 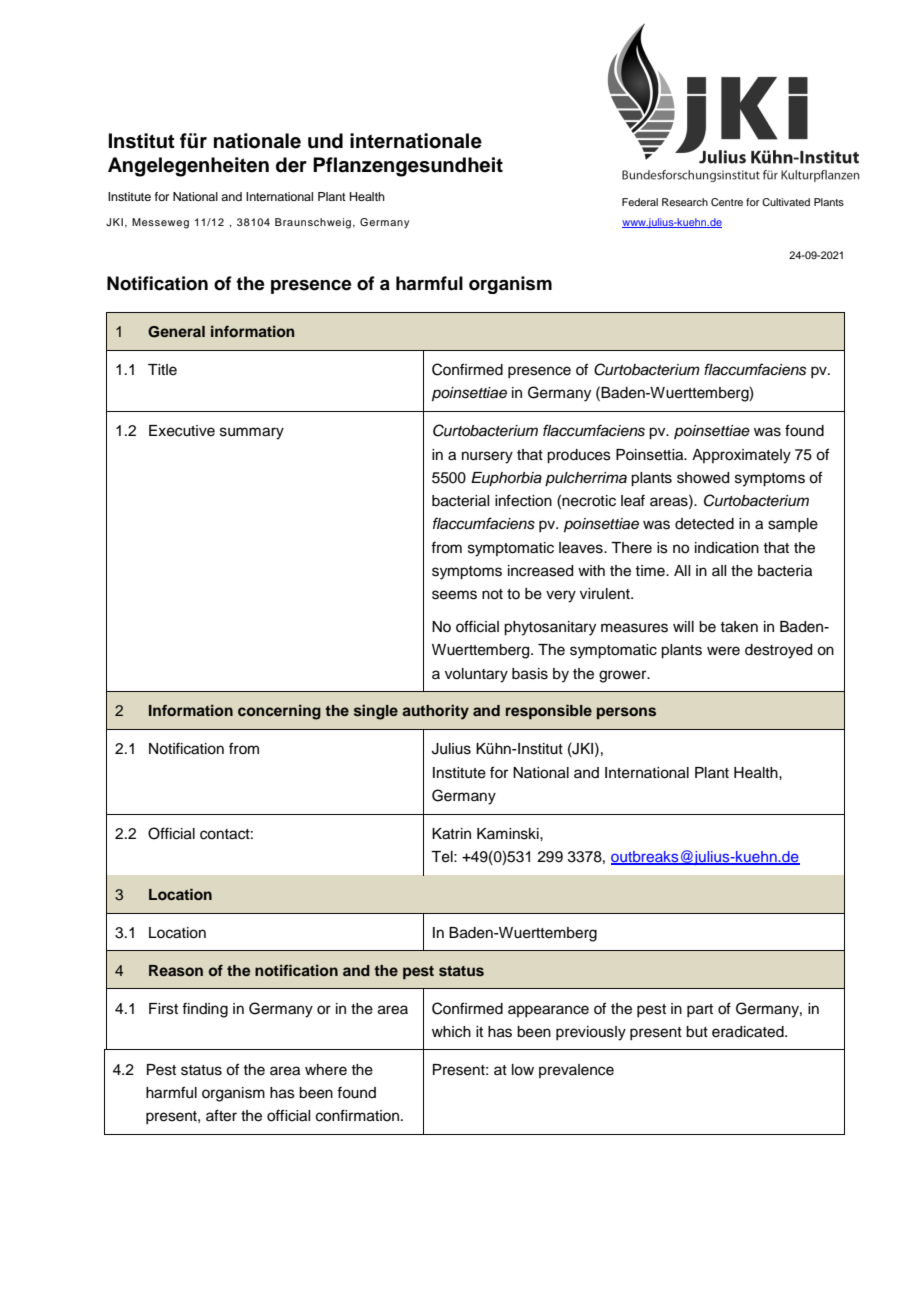 I want to click on low, so click(x=523, y=1070).
